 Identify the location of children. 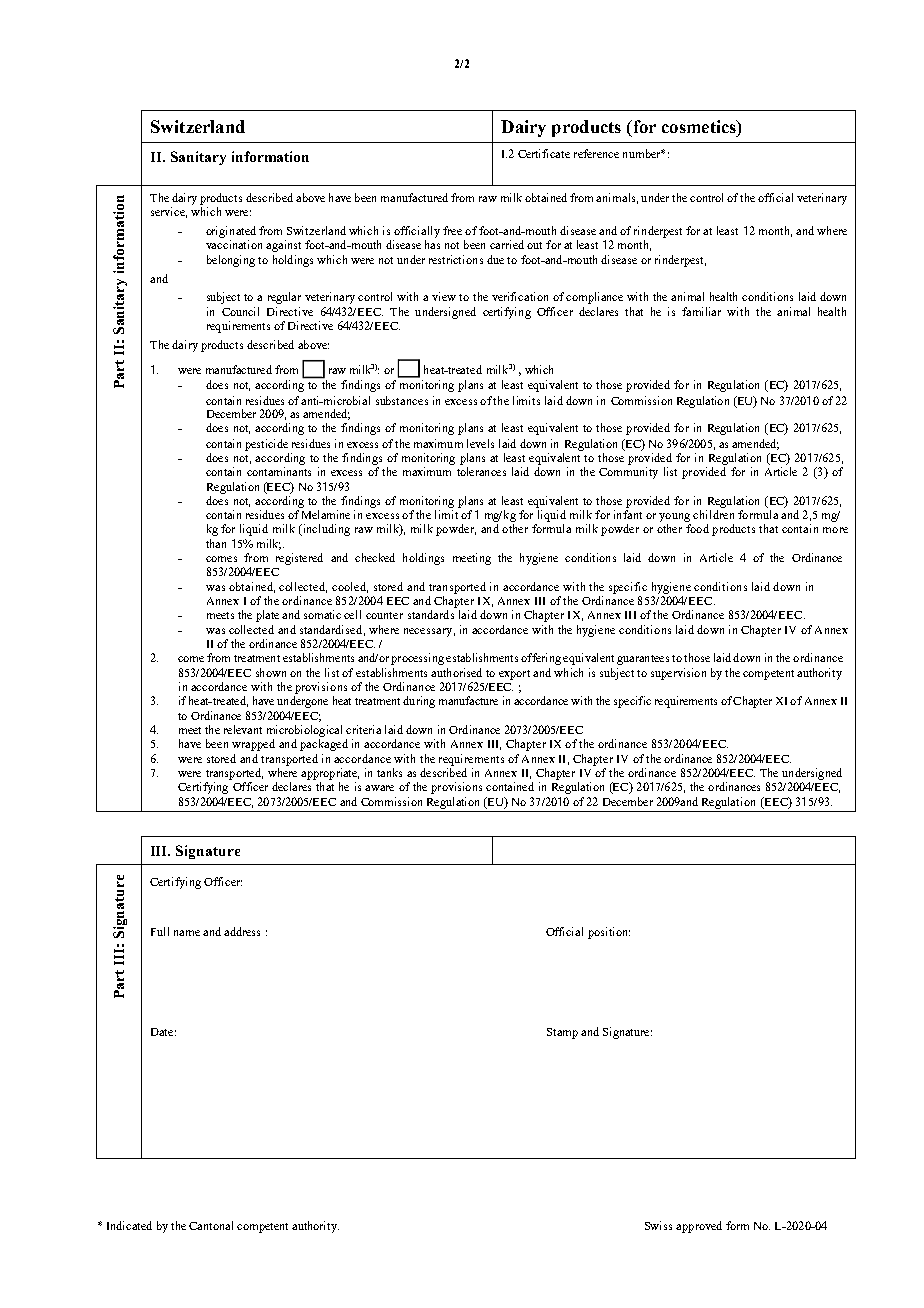
(713, 514).
